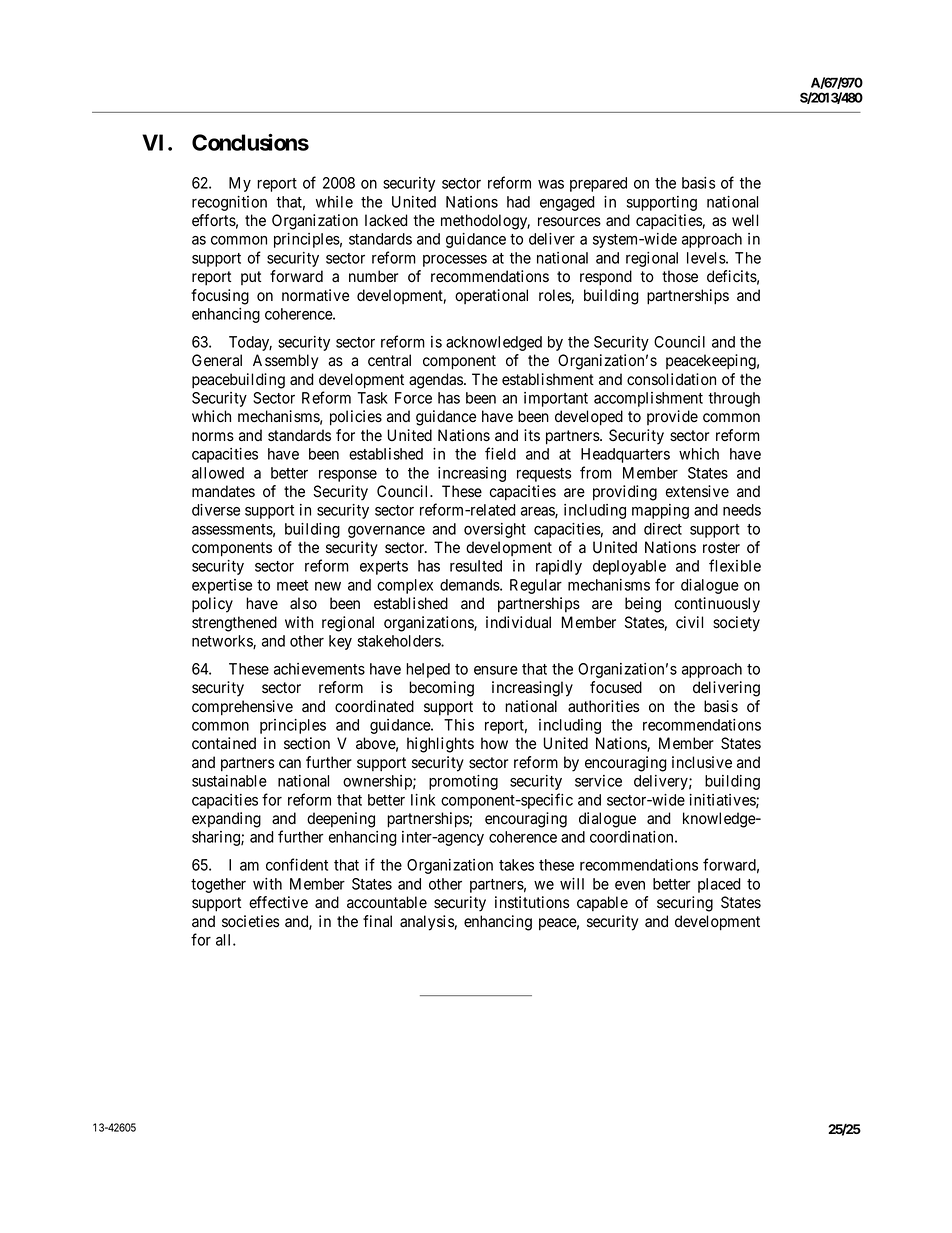 The image size is (952, 1233). What do you see at coordinates (532, 902) in the image?
I see `institutions` at bounding box center [532, 902].
